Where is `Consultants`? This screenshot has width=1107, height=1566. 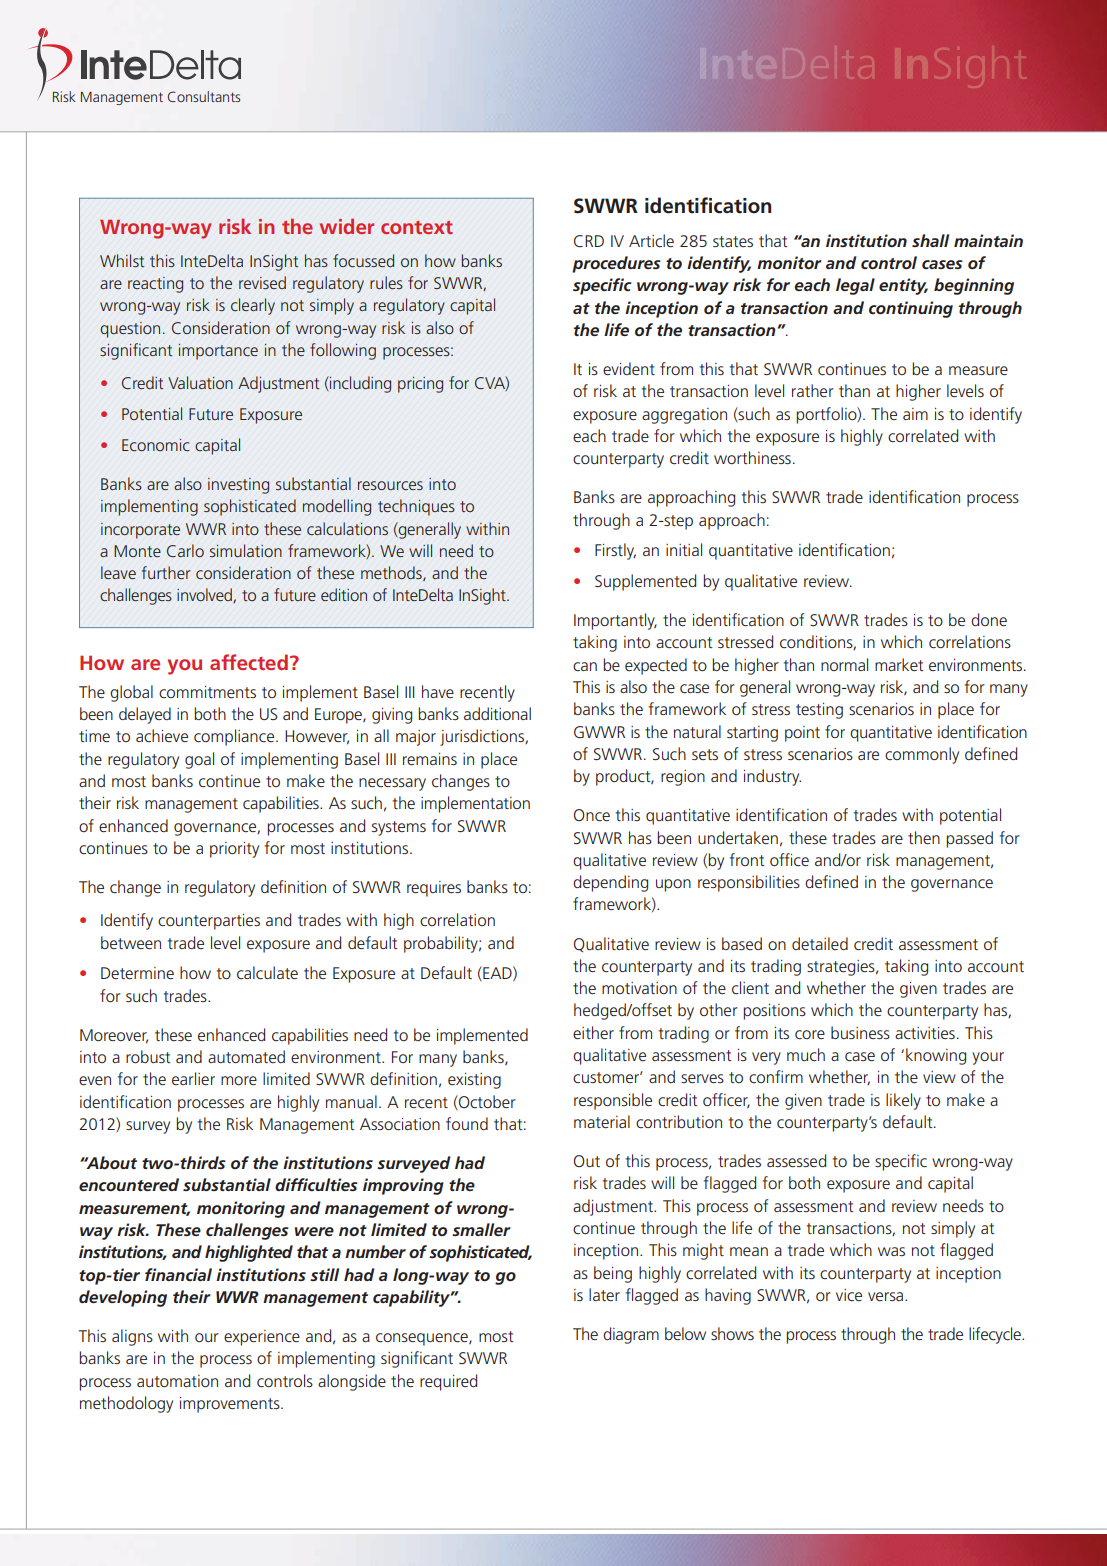 Consultants is located at coordinates (204, 96).
